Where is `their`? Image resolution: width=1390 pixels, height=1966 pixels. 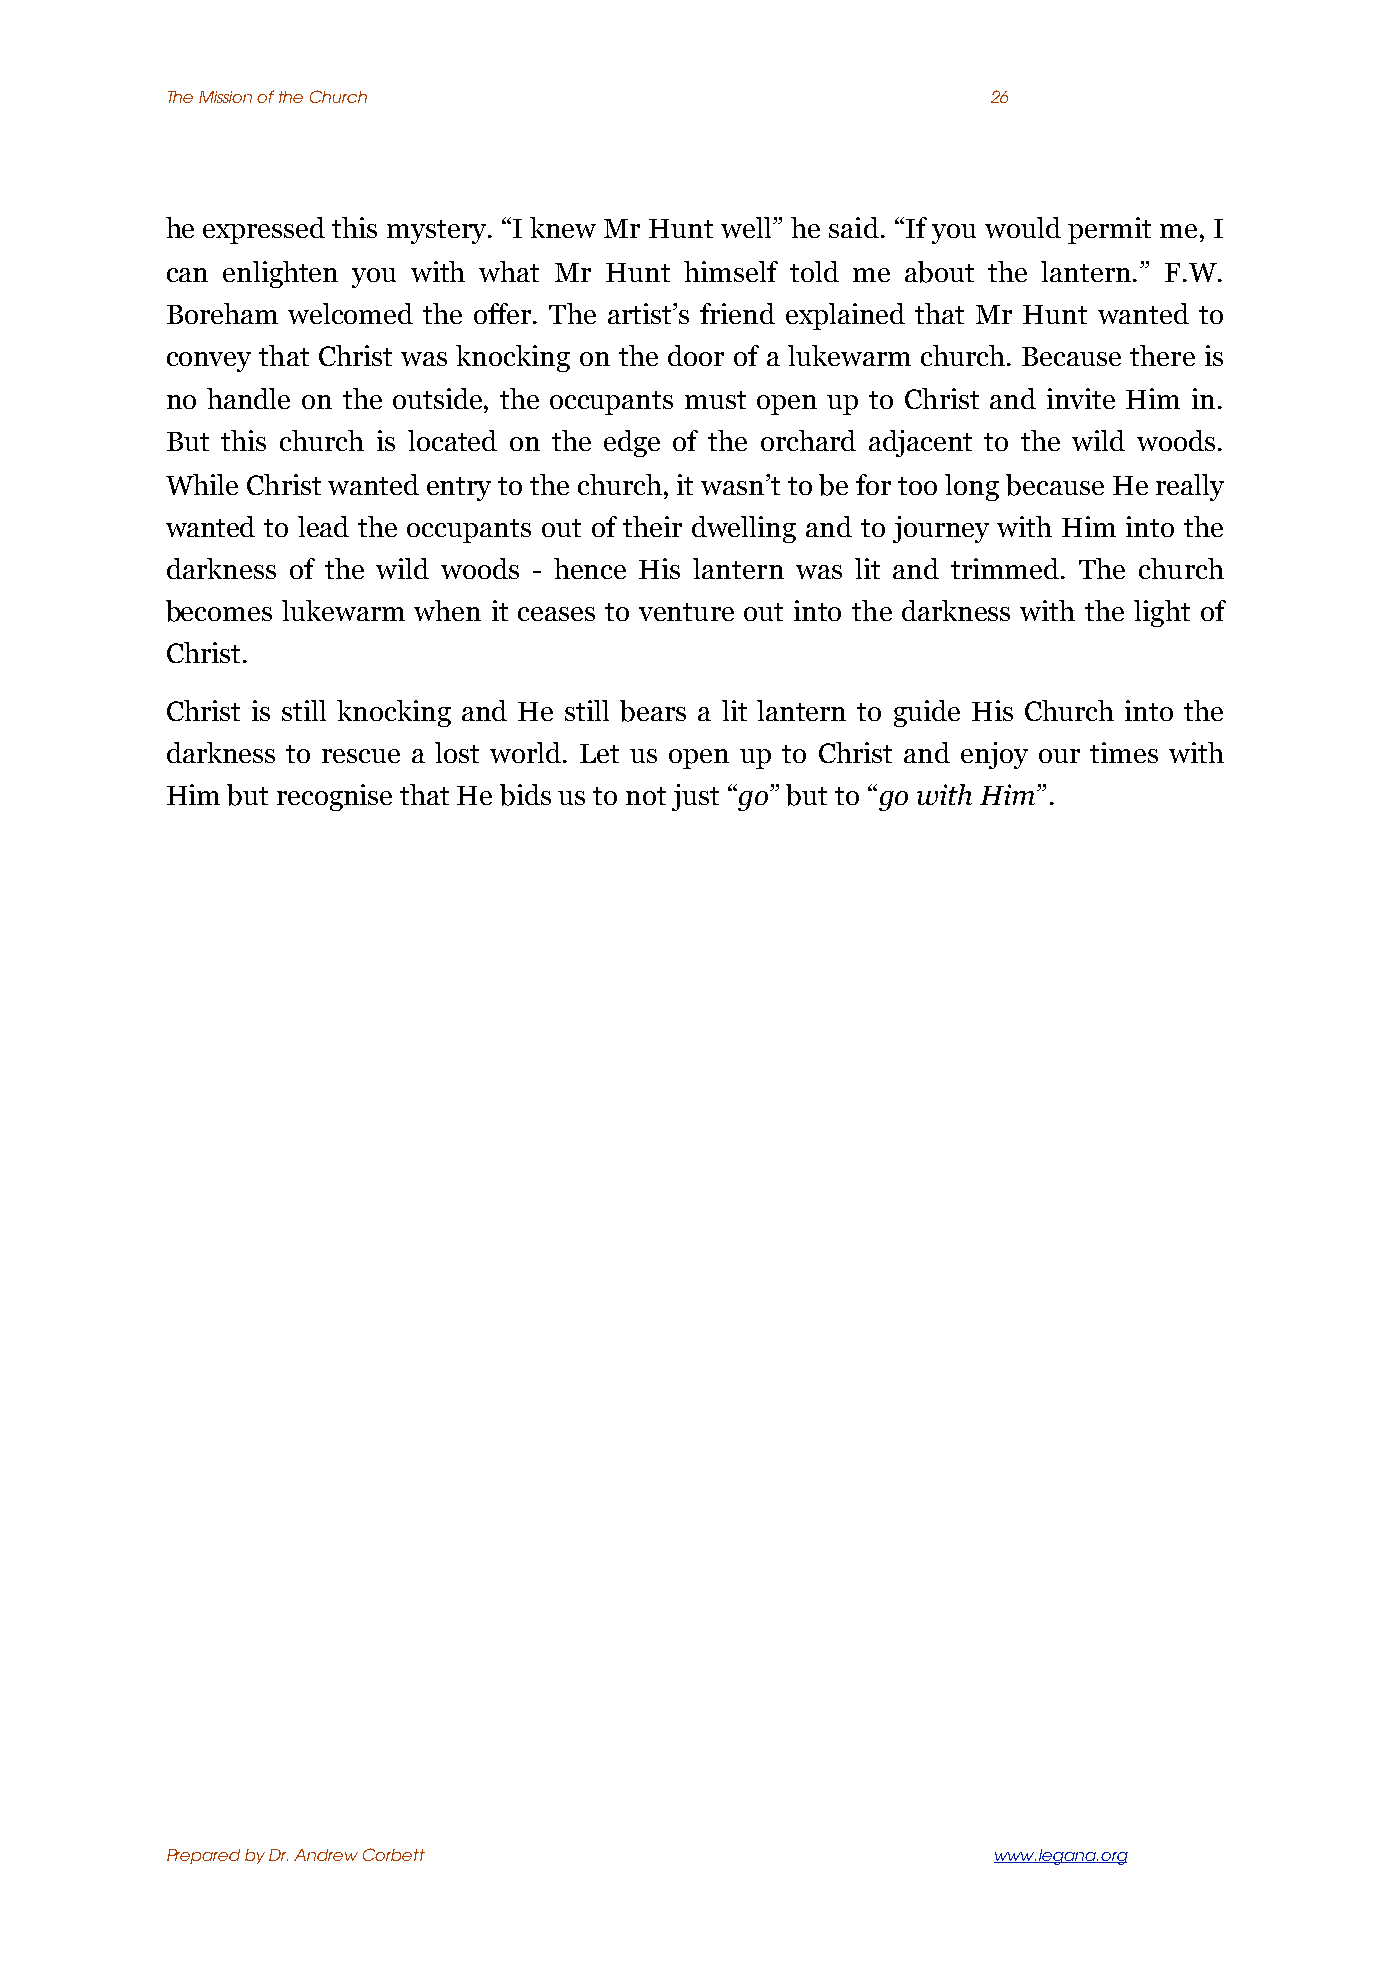
their is located at coordinates (652, 526).
